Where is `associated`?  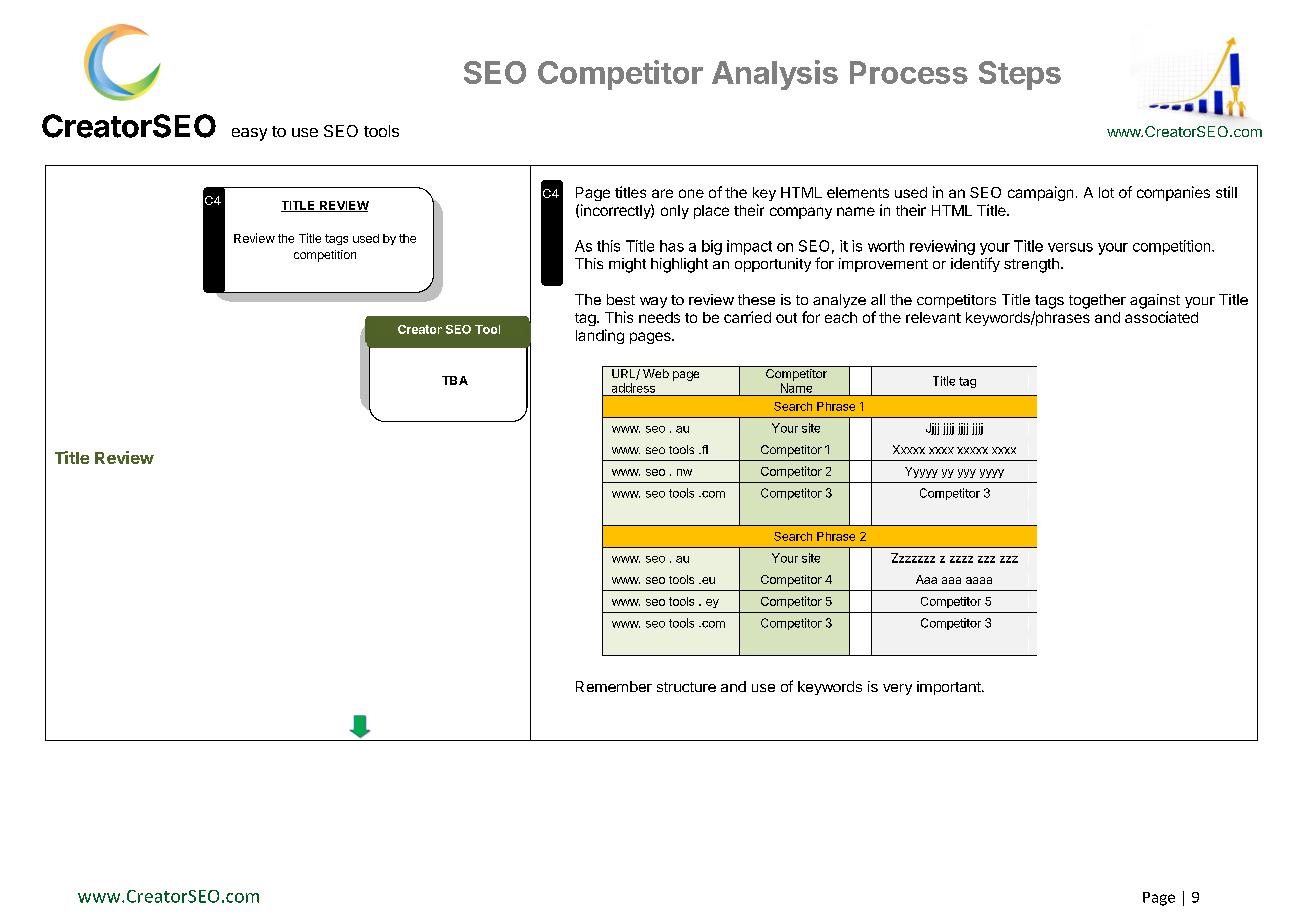 associated is located at coordinates (1161, 317).
